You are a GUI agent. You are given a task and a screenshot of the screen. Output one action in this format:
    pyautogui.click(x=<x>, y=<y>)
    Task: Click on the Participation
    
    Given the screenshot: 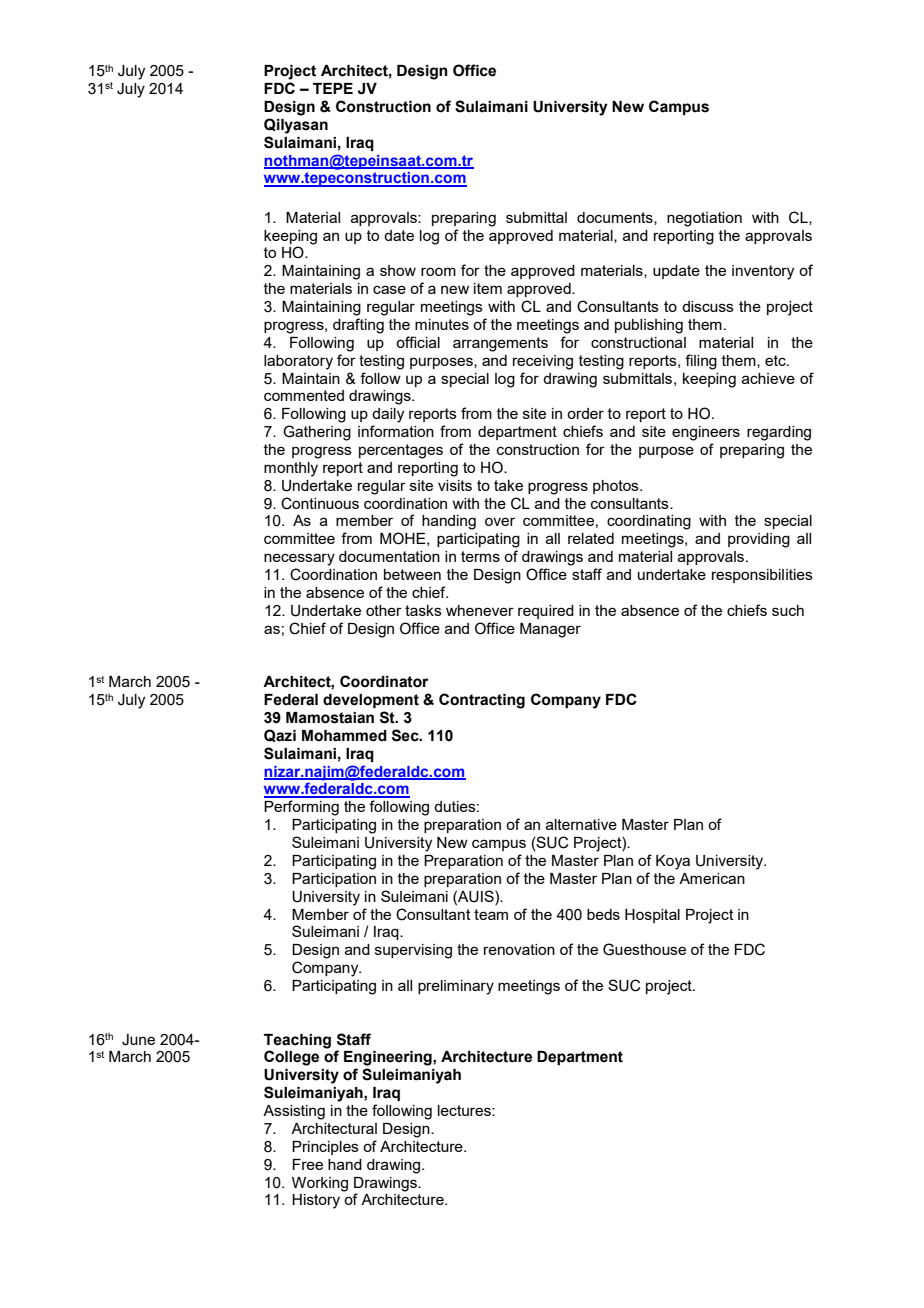 What is the action you would take?
    pyautogui.click(x=334, y=880)
